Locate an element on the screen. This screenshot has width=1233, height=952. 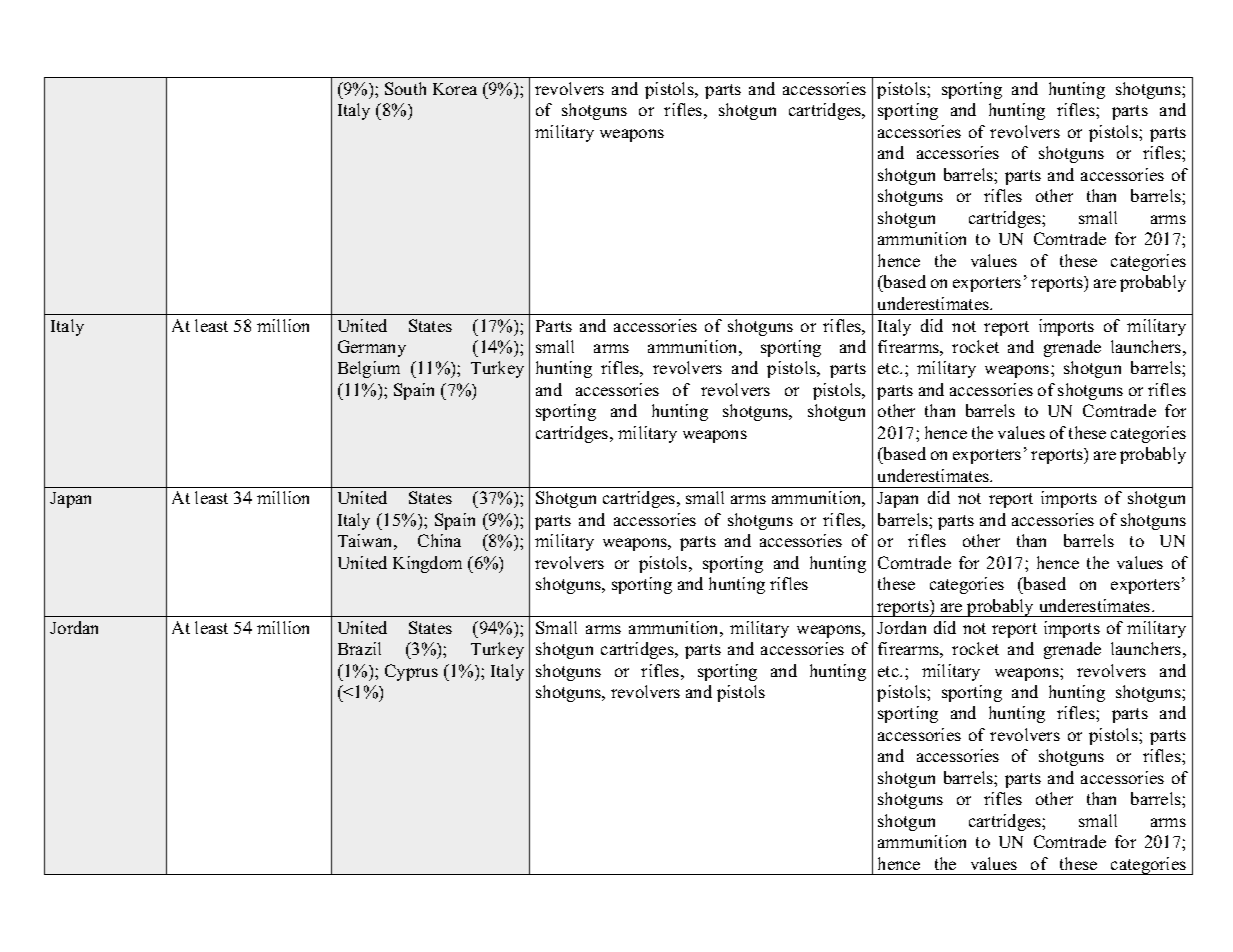
Brazil is located at coordinates (359, 648).
